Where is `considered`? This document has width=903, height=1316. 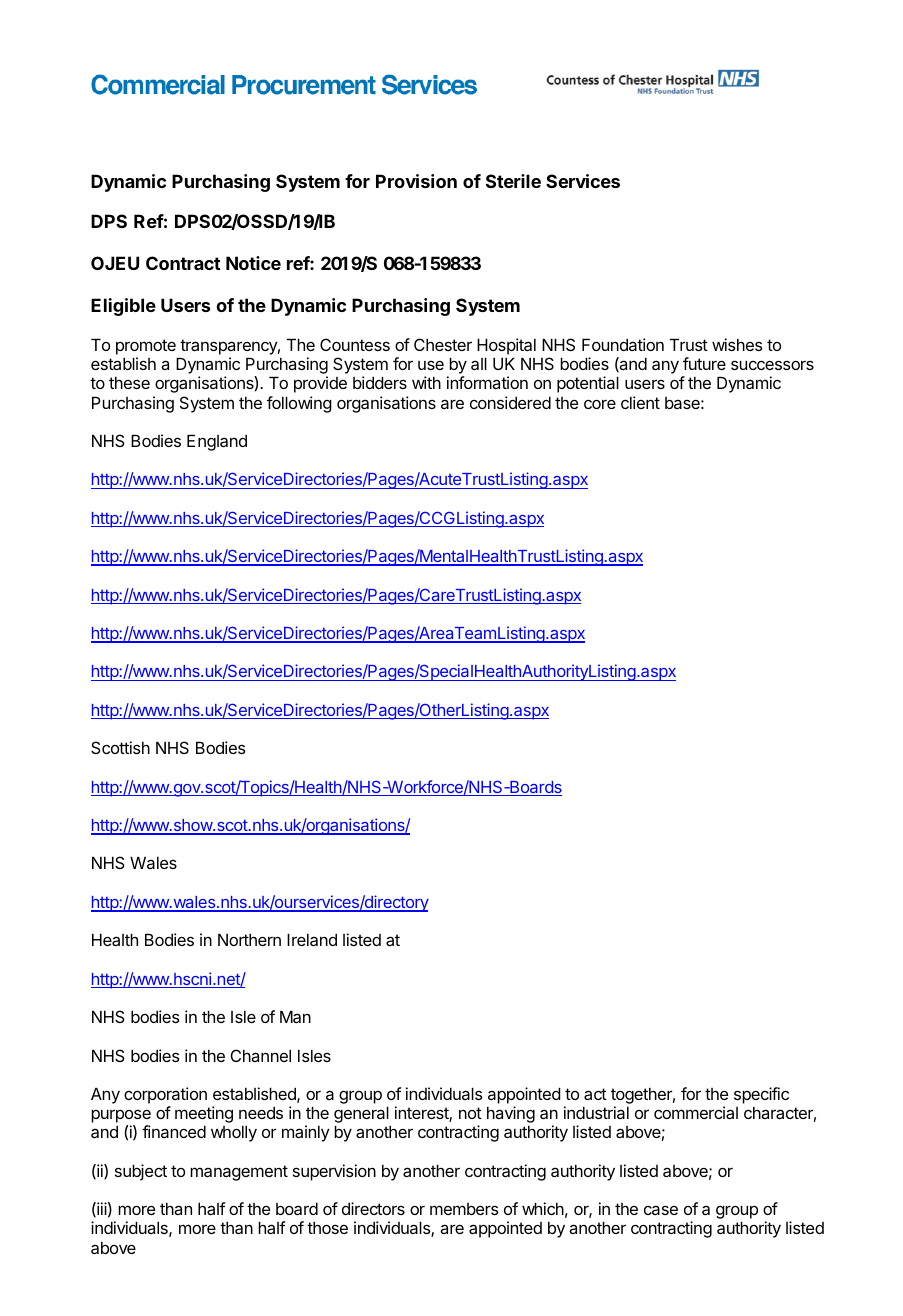 considered is located at coordinates (510, 402).
